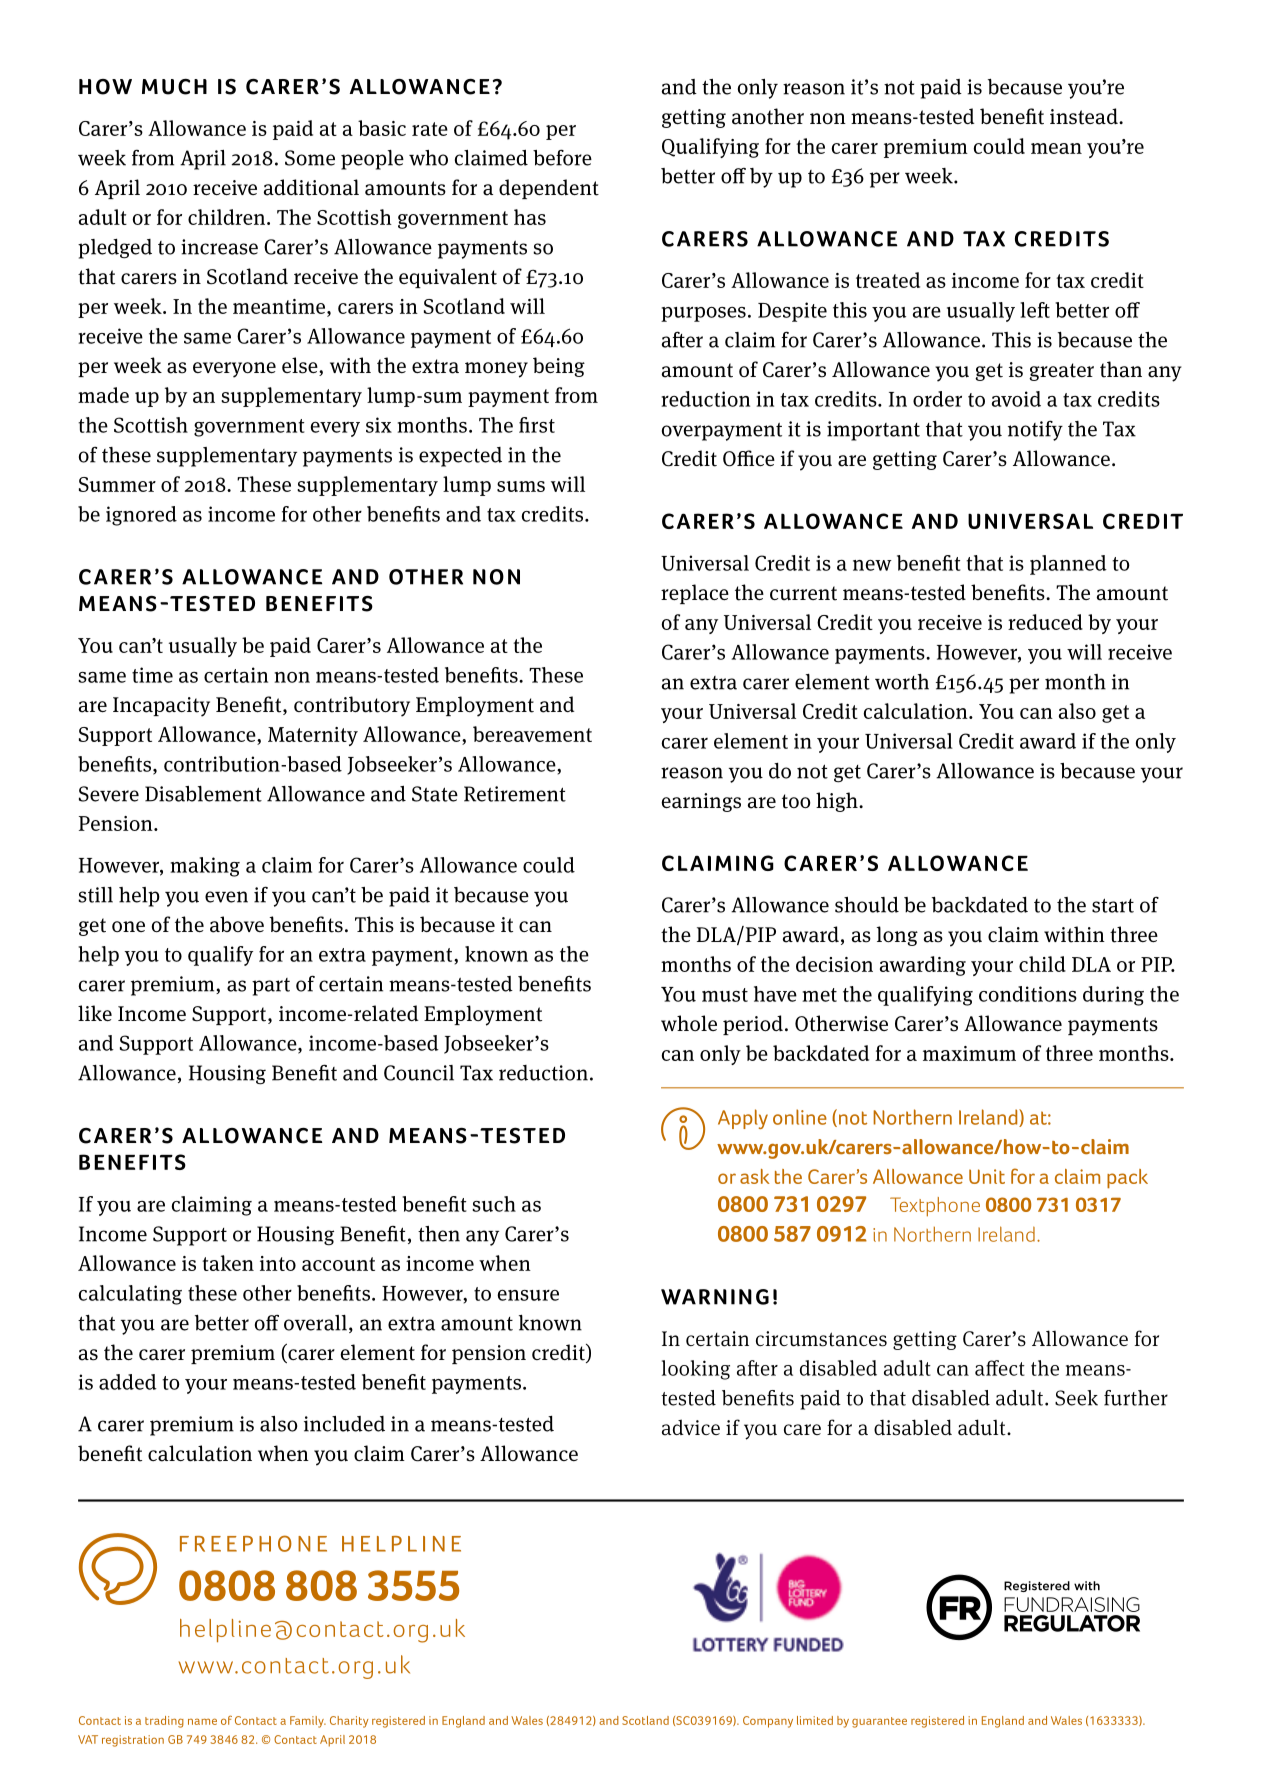  I want to click on guarantee, so click(879, 1722).
